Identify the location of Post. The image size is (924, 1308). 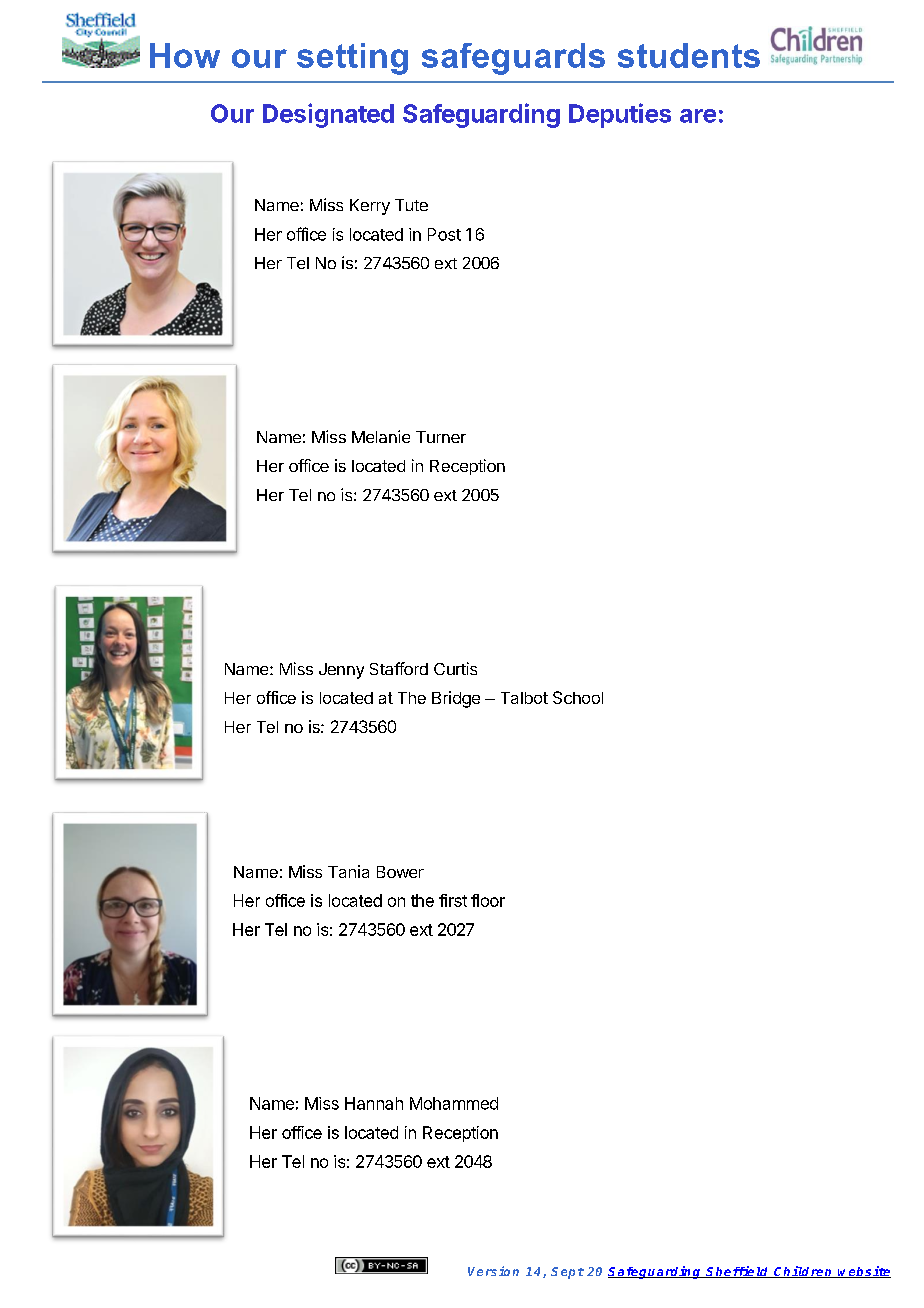
(444, 234).
